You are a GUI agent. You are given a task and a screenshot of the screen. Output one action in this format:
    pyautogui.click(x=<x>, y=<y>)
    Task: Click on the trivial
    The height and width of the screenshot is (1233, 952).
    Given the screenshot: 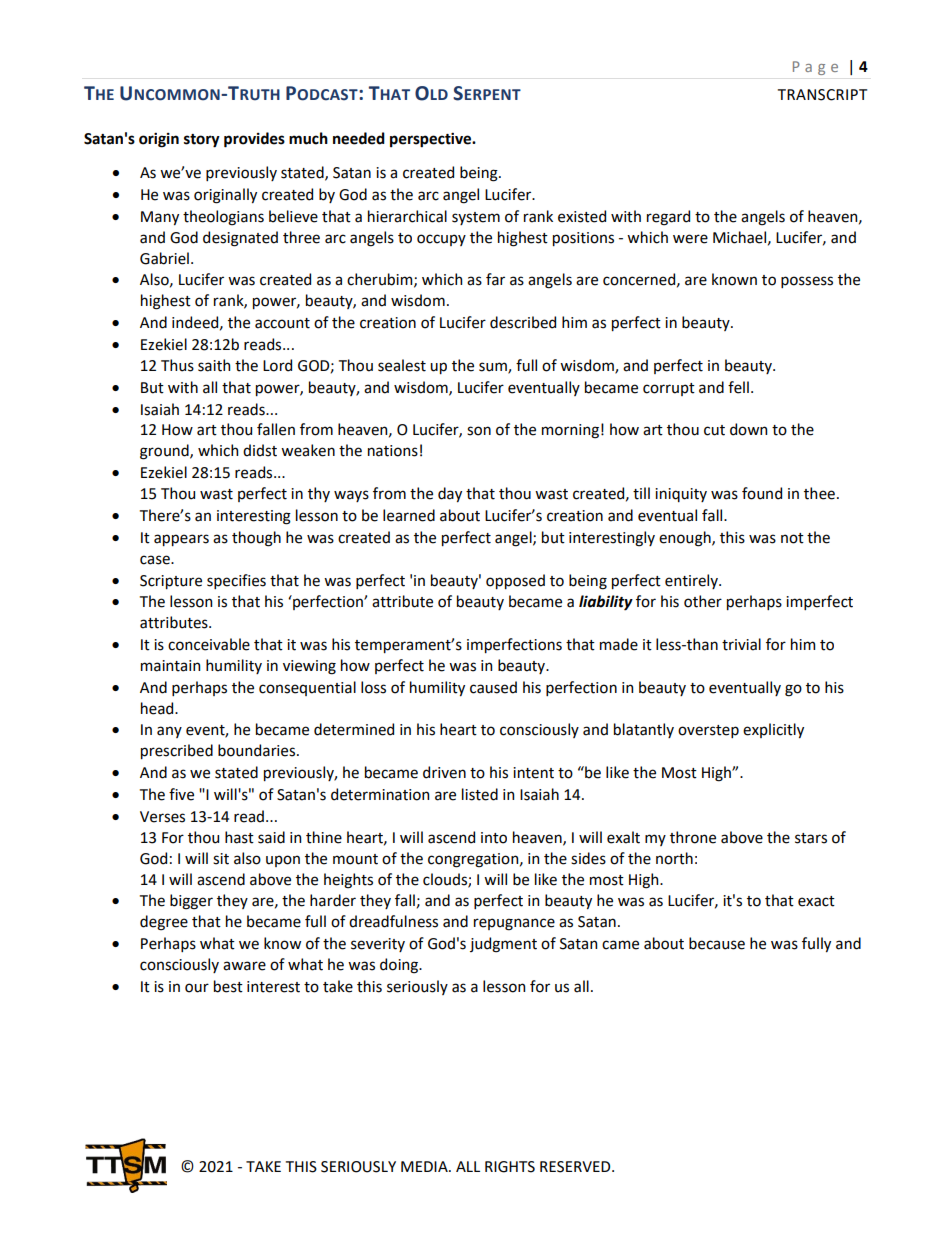 What is the action you would take?
    pyautogui.click(x=741, y=644)
